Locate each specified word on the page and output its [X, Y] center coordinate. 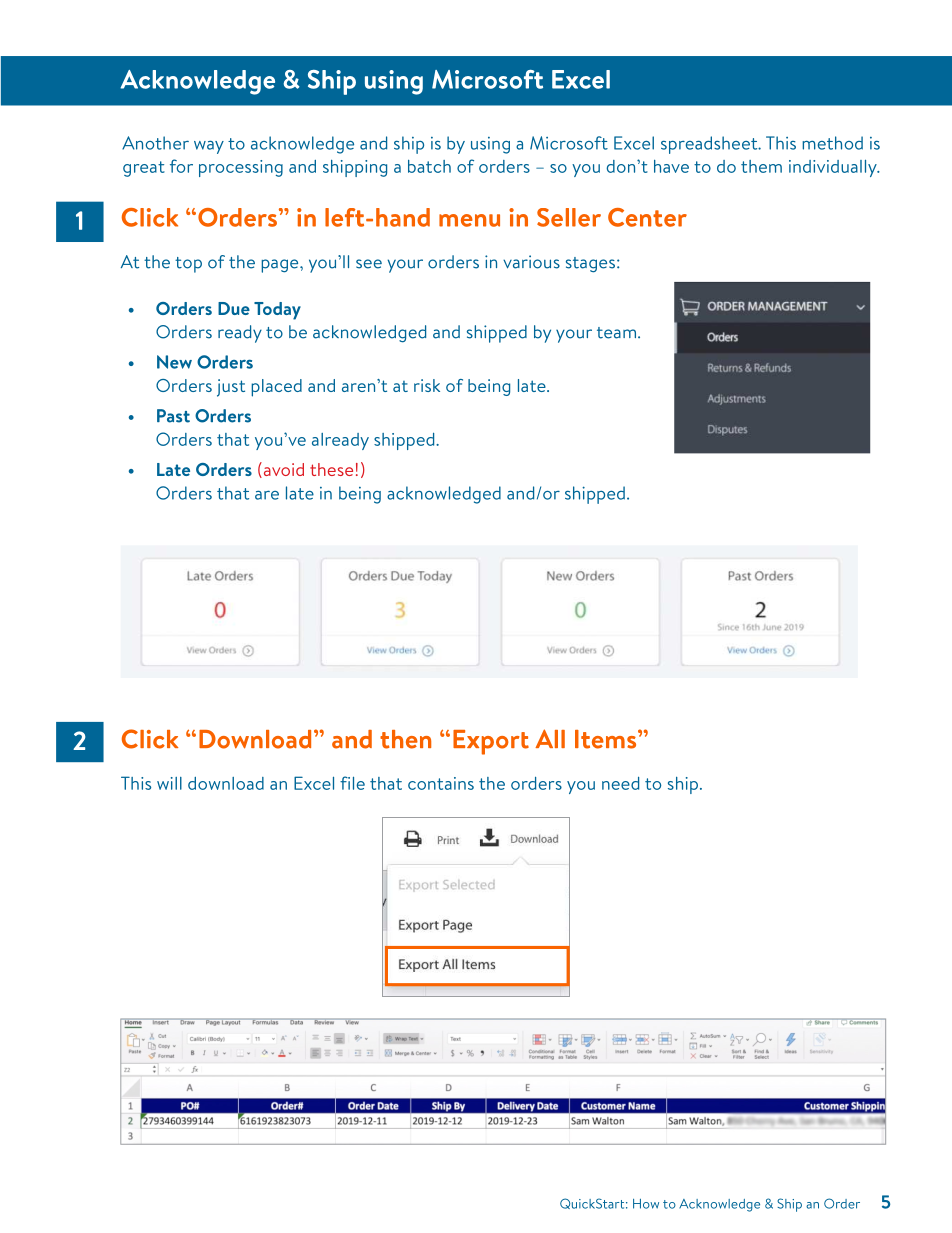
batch [429, 166]
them [761, 166]
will [169, 783]
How [646, 1204]
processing [241, 168]
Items [607, 739]
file [352, 783]
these [331, 469]
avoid [282, 470]
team [616, 333]
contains [441, 783]
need [620, 783]
